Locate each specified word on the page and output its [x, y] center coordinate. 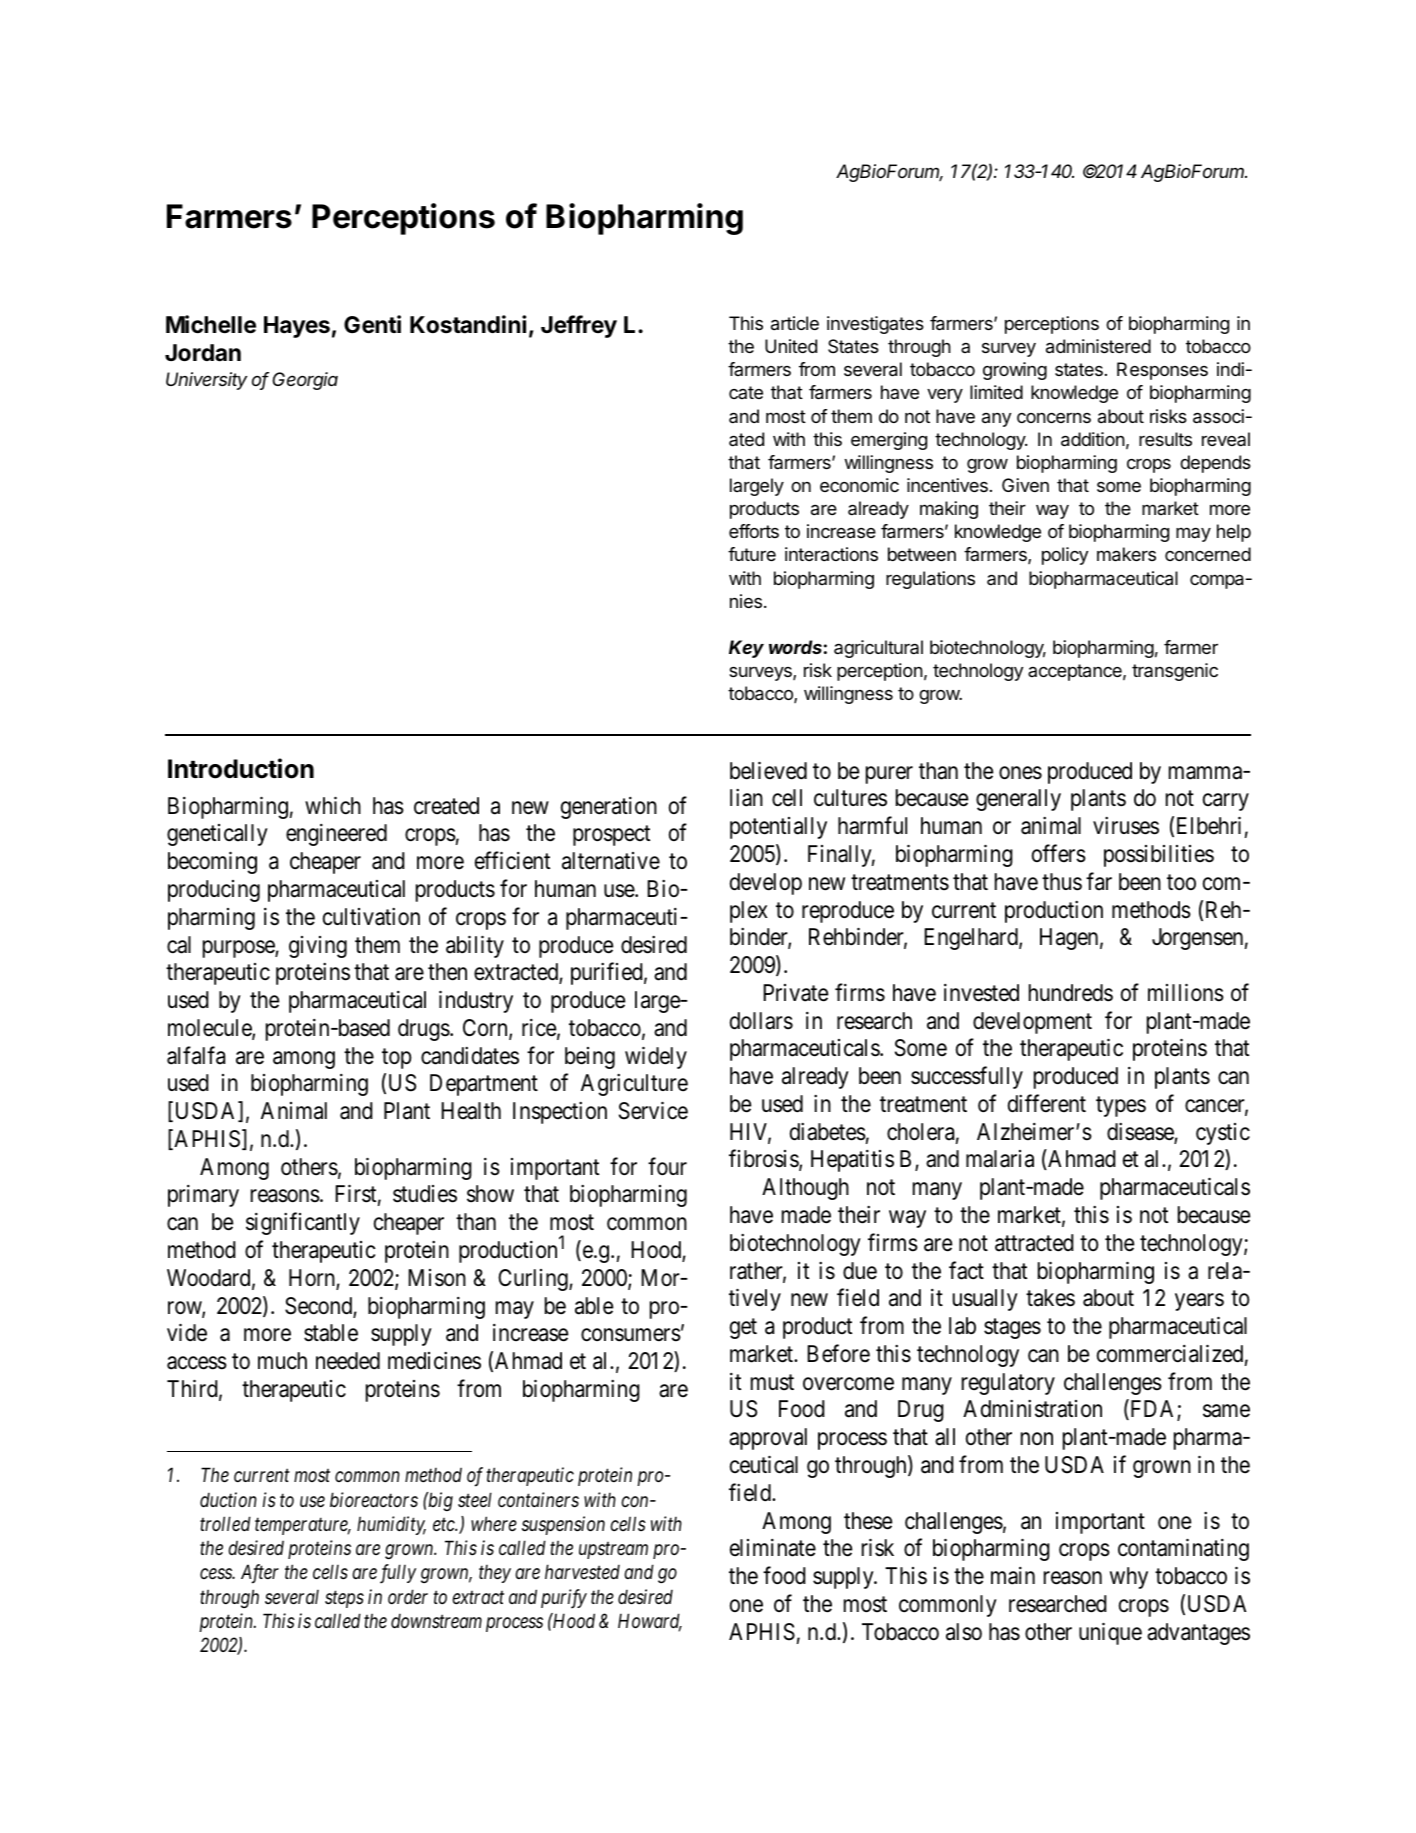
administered [1098, 346]
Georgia [305, 381]
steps [344, 1599]
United [791, 346]
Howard [650, 1622]
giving [318, 947]
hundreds [1071, 993]
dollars [761, 1021]
